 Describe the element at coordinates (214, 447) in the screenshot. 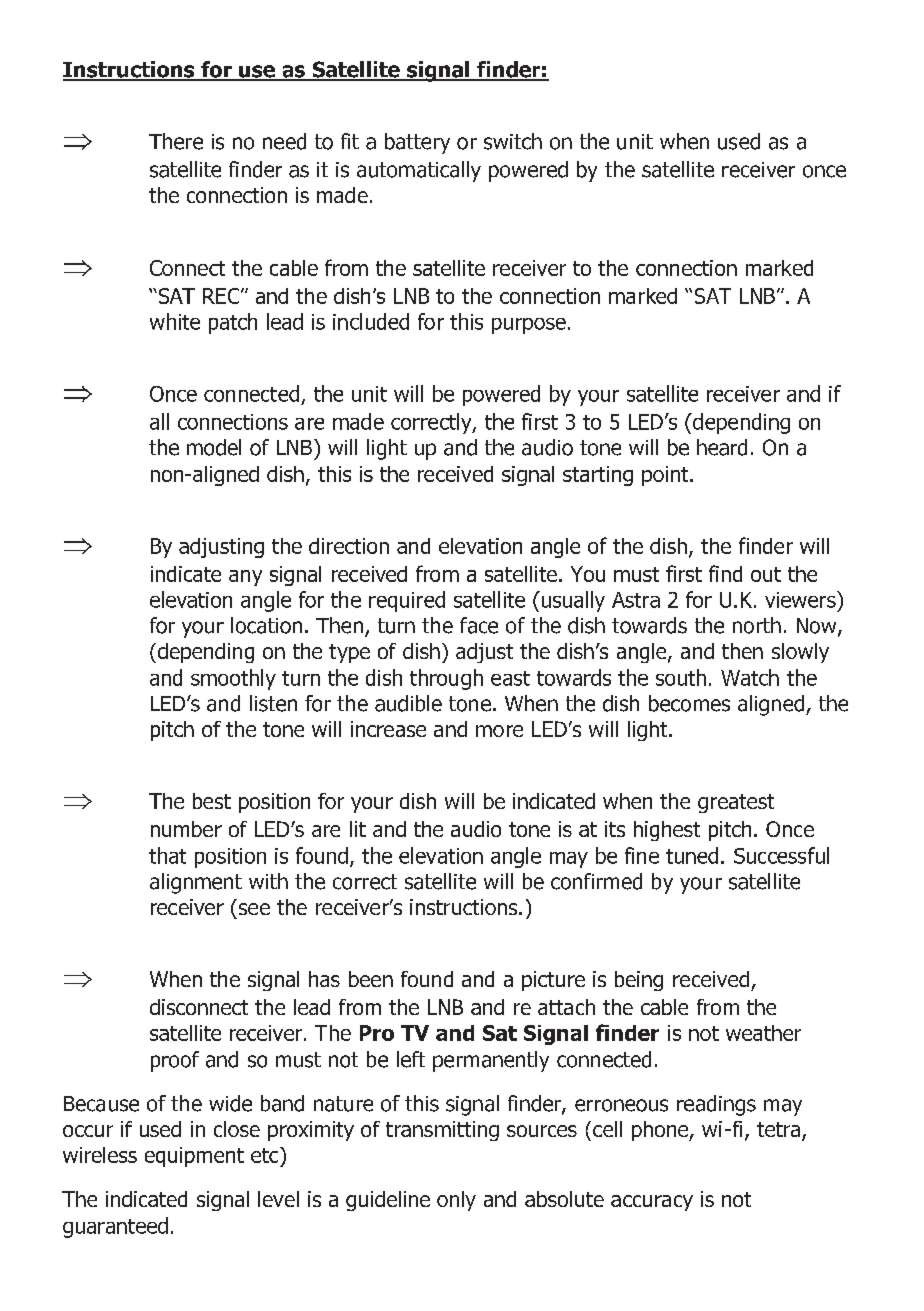

I see `model` at that location.
